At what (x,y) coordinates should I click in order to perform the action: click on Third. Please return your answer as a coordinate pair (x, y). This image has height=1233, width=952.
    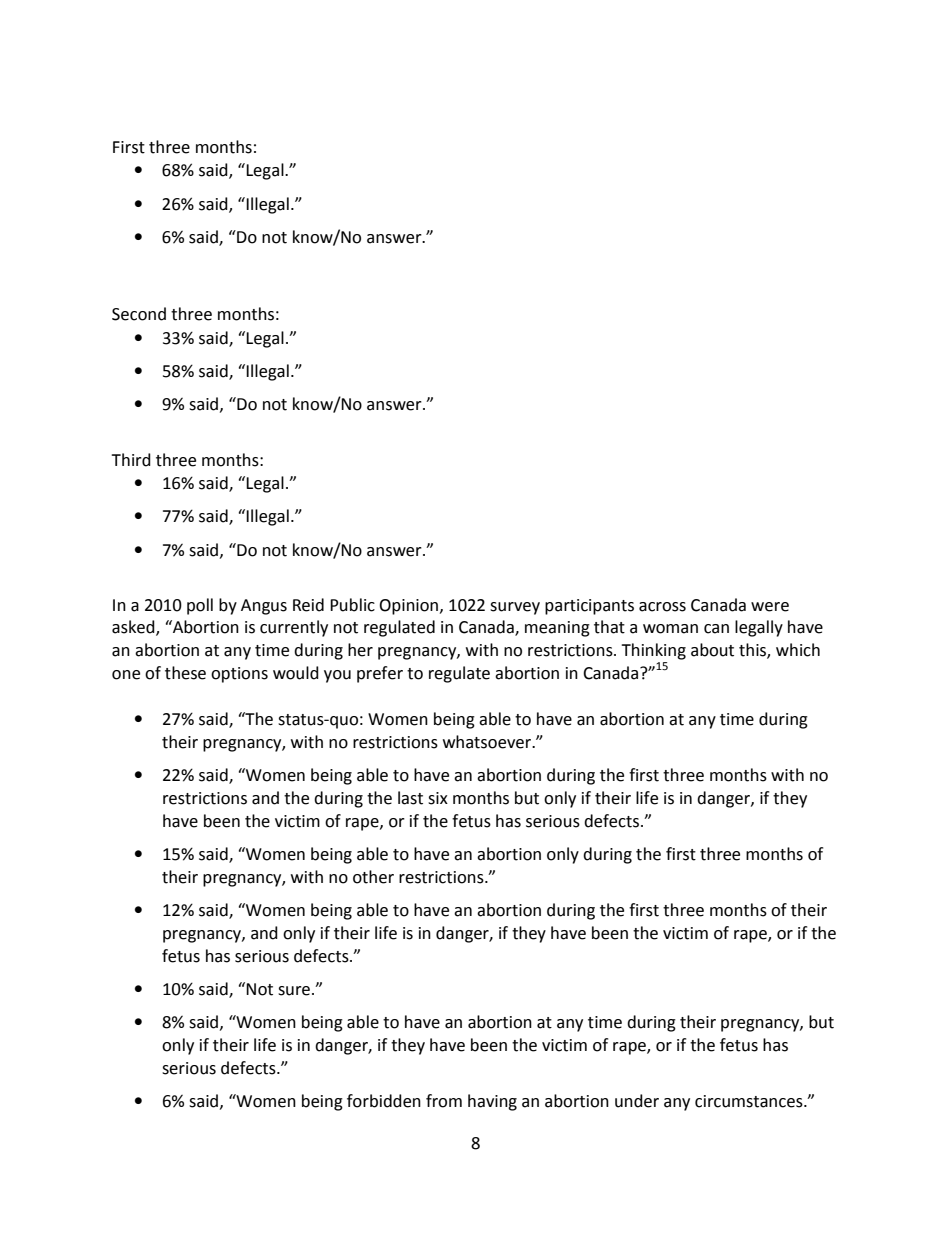
    Looking at the image, I should click on (131, 460).
